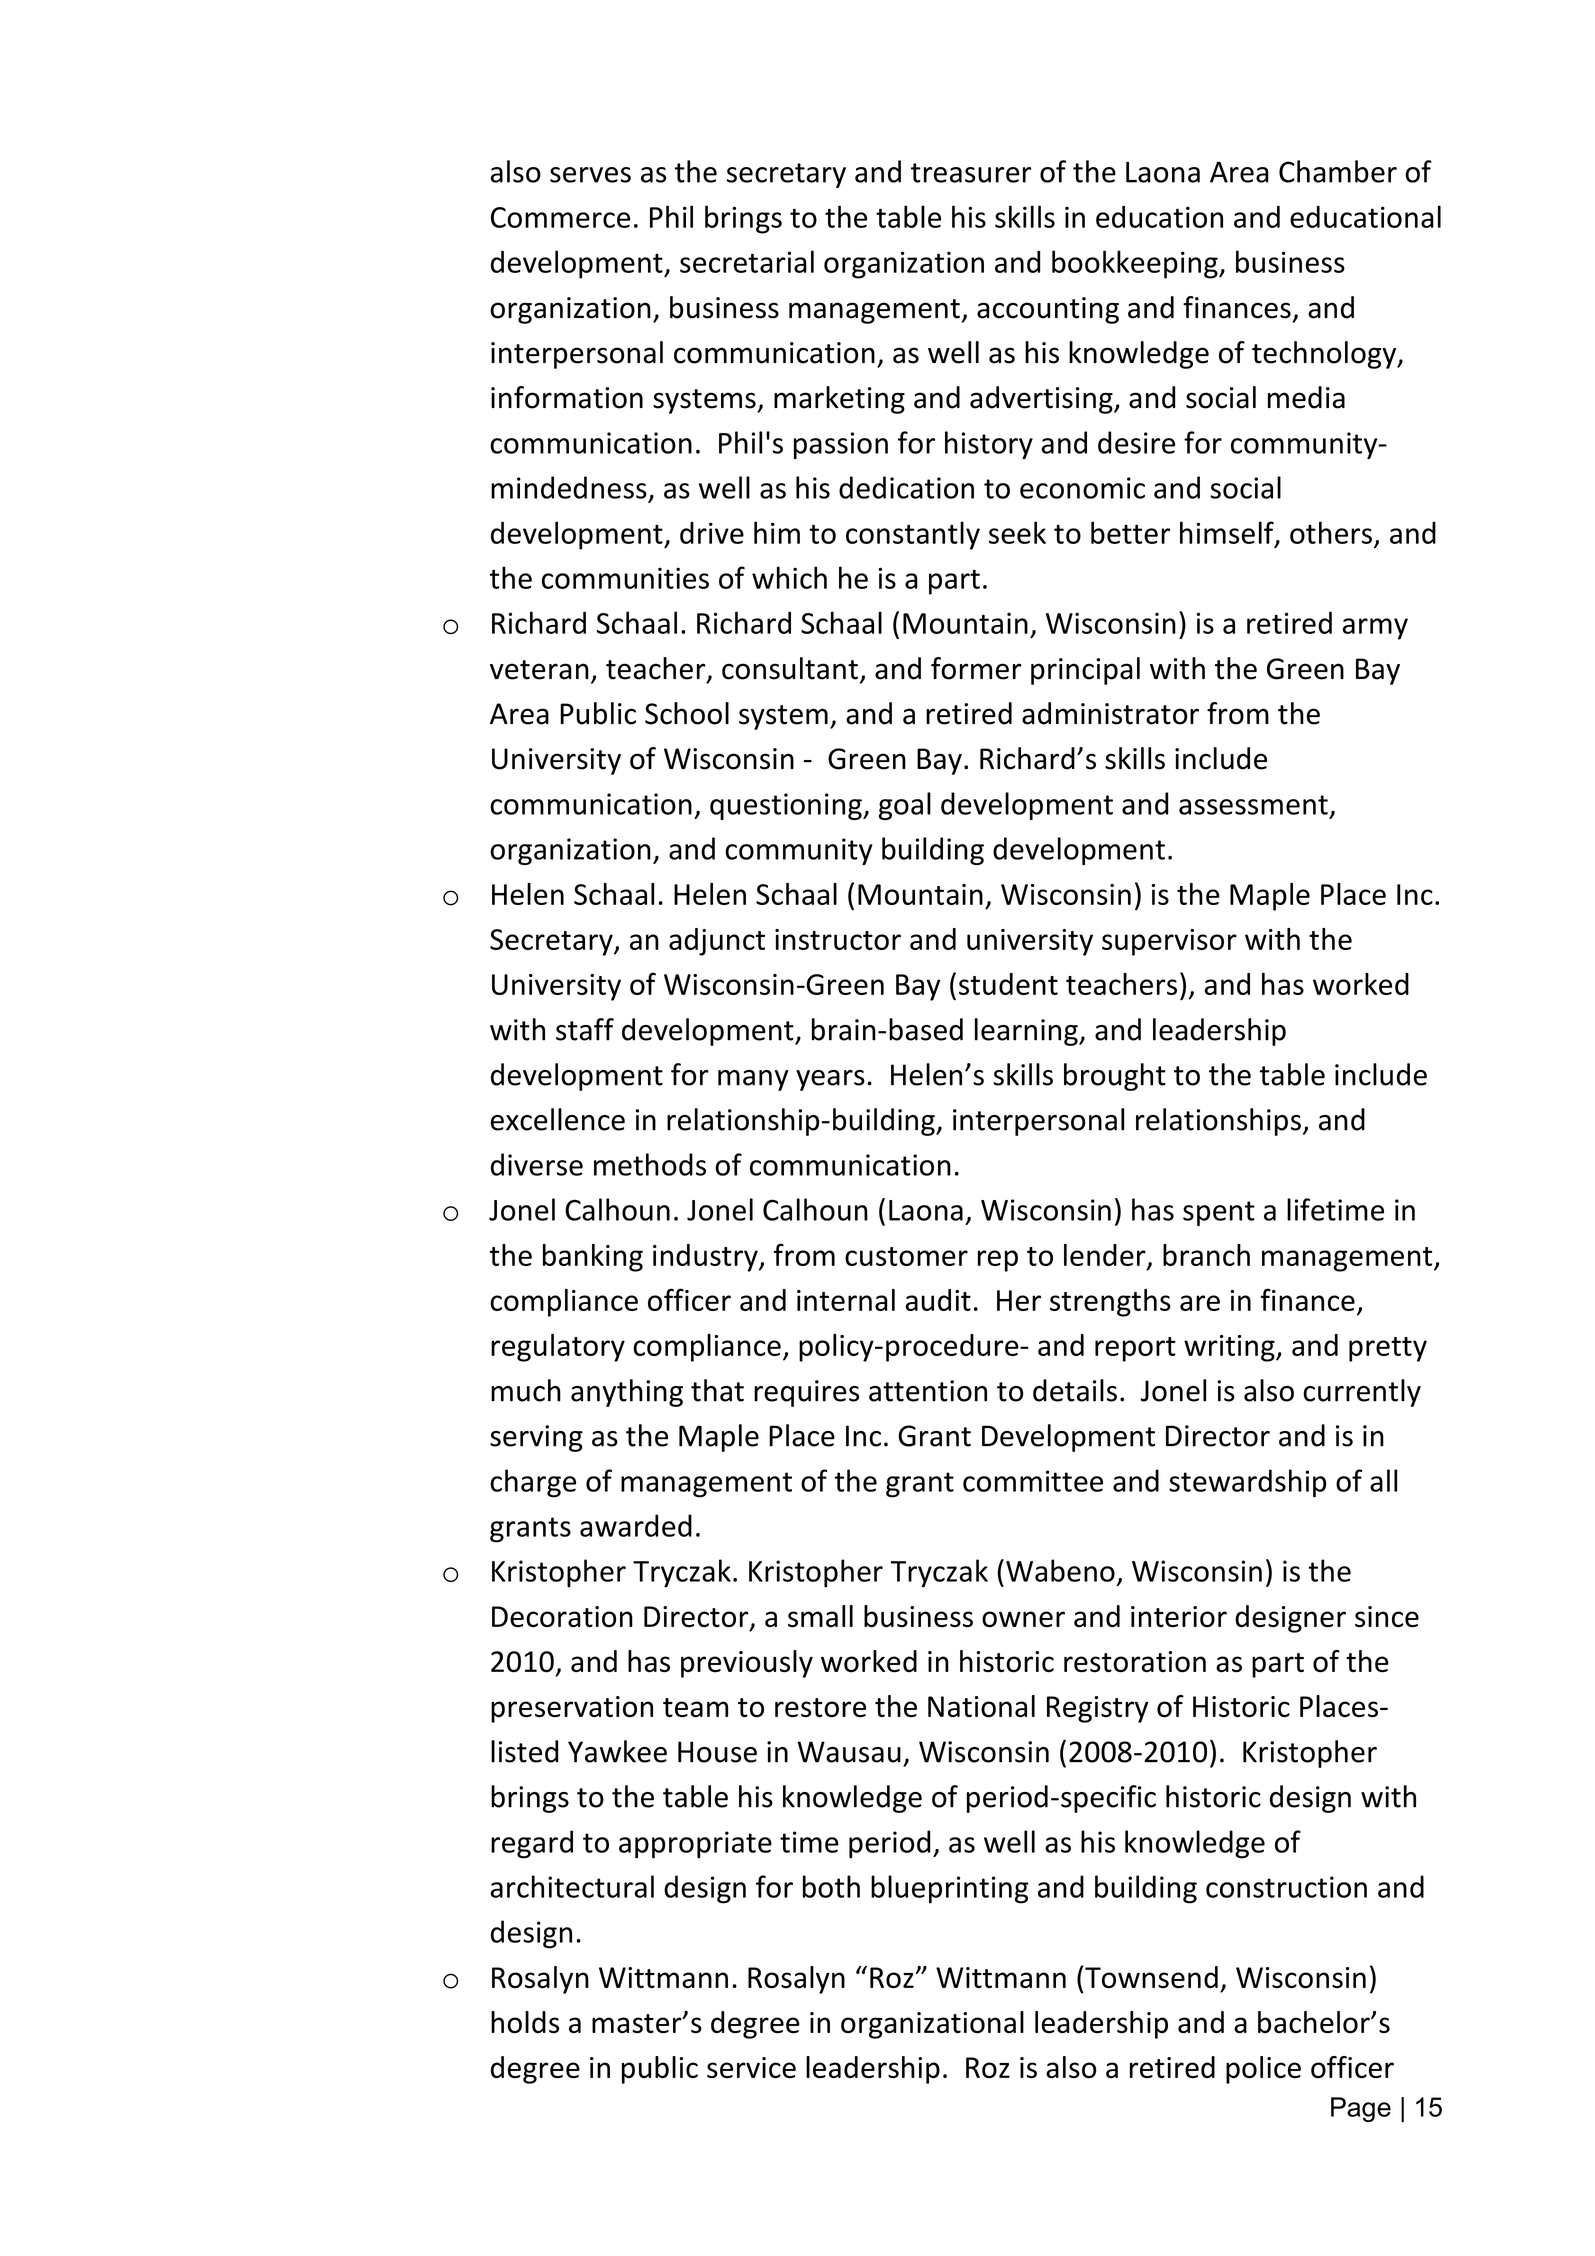  Describe the element at coordinates (1253, 805) in the screenshot. I see `assessment` at that location.
